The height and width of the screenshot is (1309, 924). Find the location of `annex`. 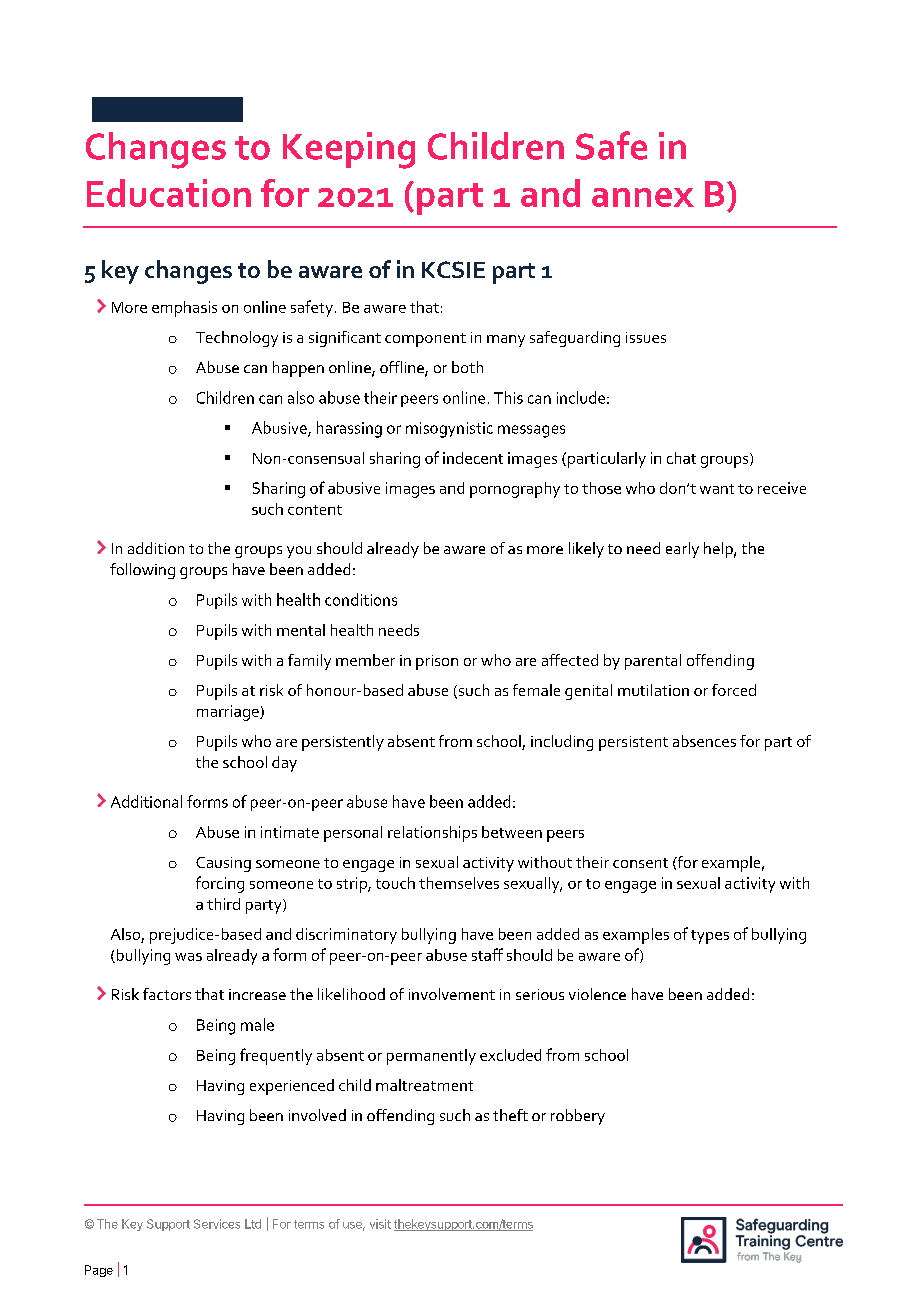

annex is located at coordinates (643, 197).
